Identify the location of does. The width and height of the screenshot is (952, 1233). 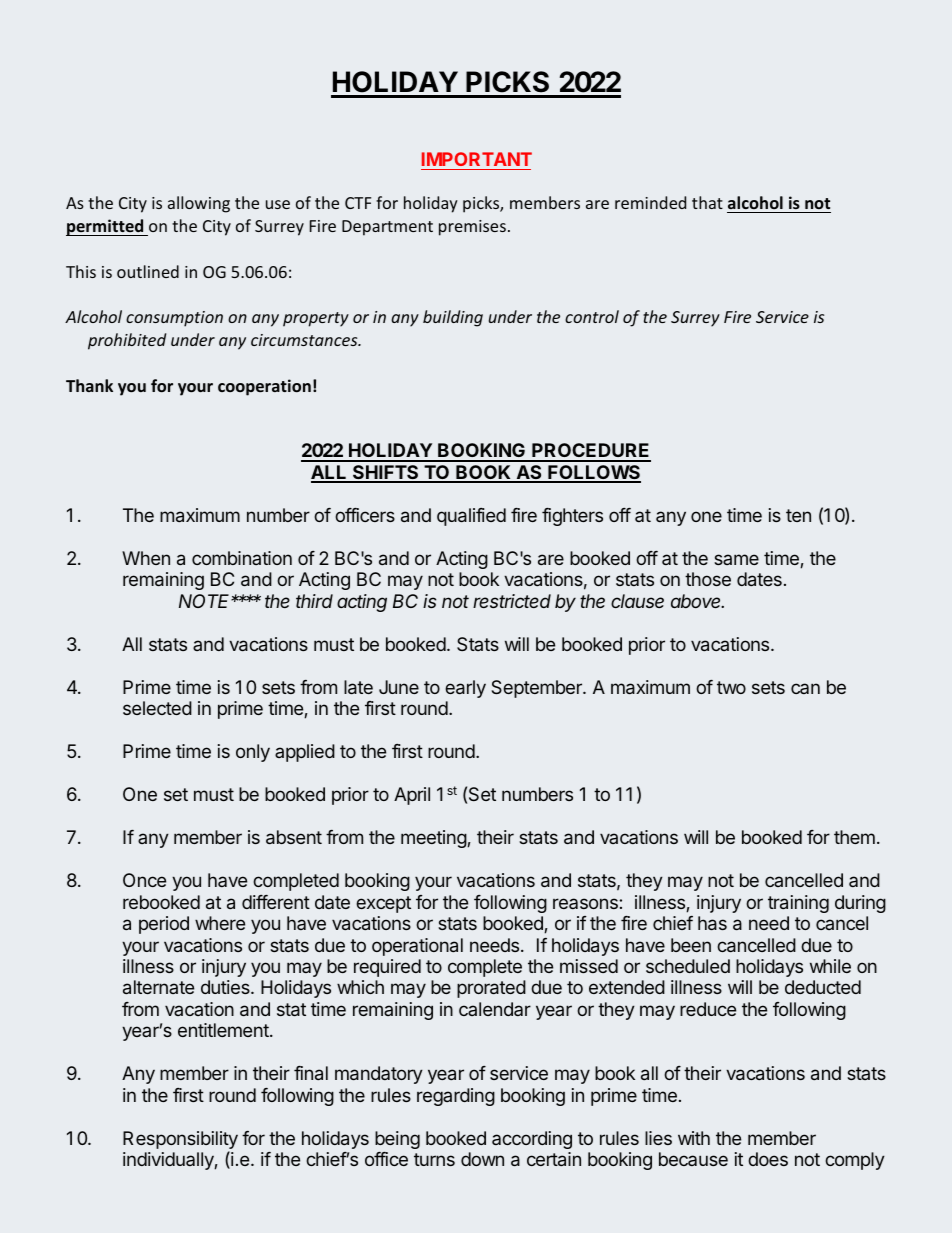
(768, 1159).
